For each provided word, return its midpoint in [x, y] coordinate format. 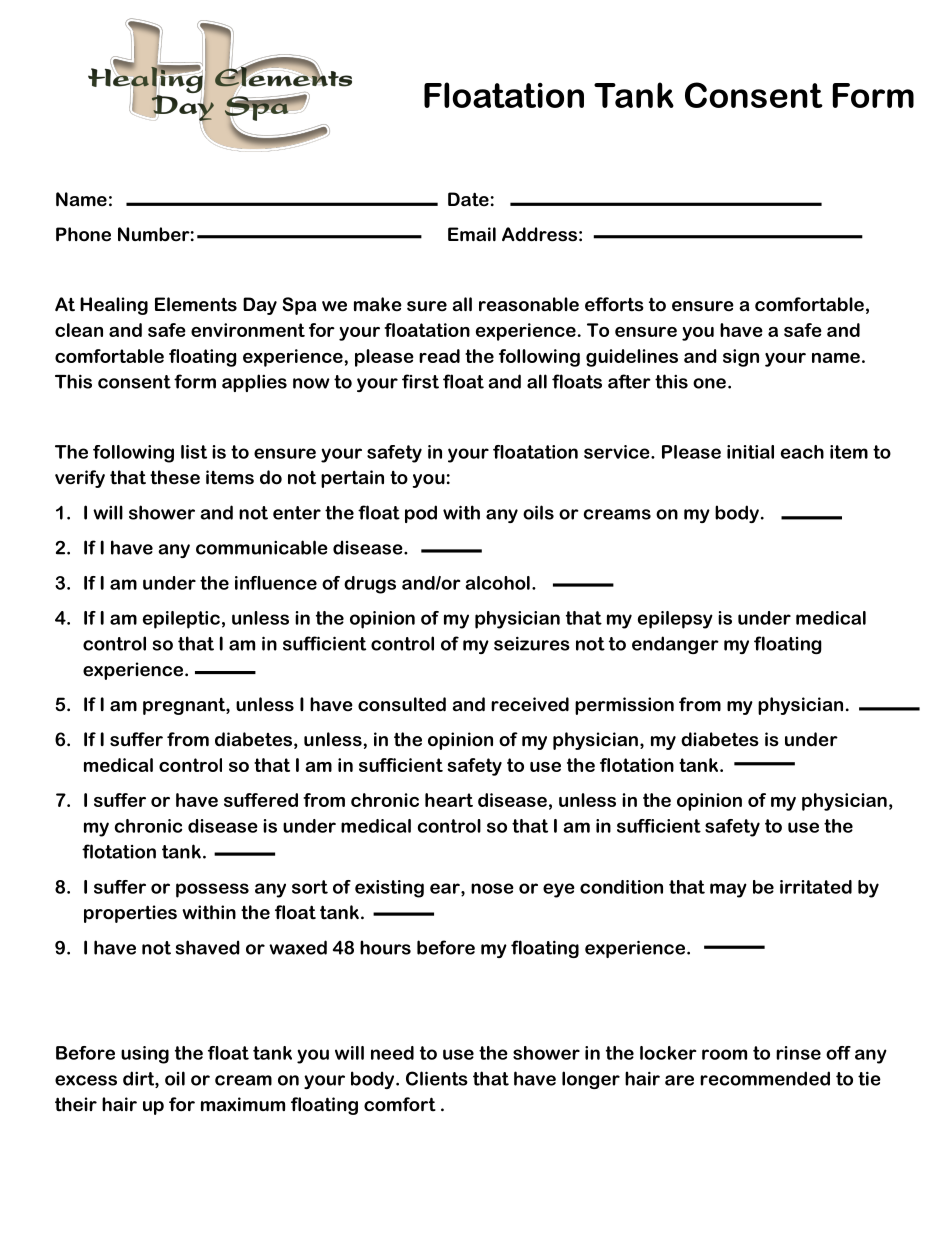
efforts [614, 304]
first [420, 381]
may [728, 890]
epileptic [181, 620]
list [194, 452]
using [145, 1055]
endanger [675, 645]
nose [492, 888]
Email [472, 234]
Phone [83, 234]
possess [212, 890]
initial [750, 452]
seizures [532, 643]
